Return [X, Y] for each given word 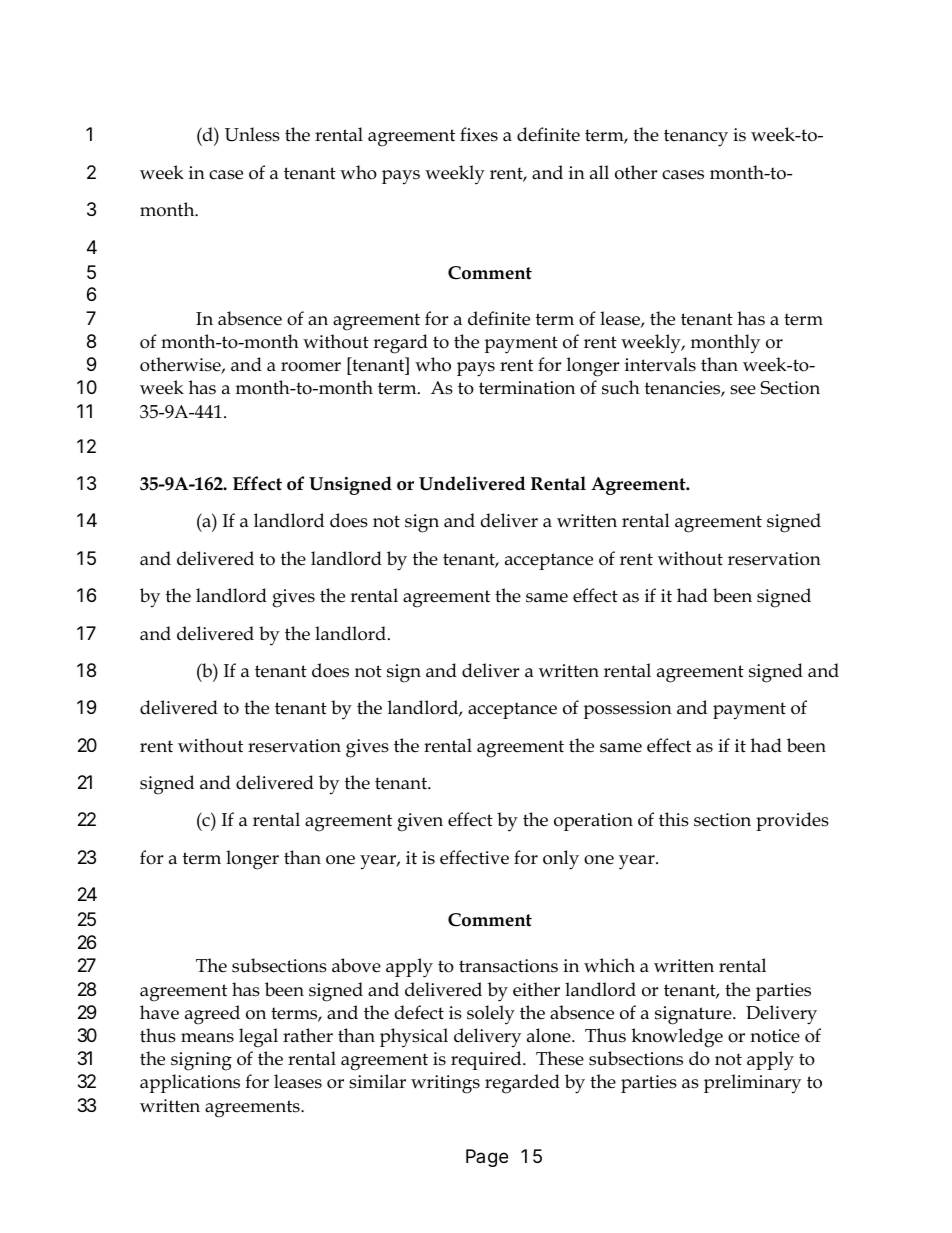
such [621, 387]
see [743, 390]
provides [792, 821]
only [561, 860]
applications [190, 1083]
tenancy [696, 138]
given [420, 822]
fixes [479, 134]
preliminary [752, 1084]
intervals [660, 364]
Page [487, 1159]
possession [627, 710]
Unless [252, 134]
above [356, 965]
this [674, 819]
